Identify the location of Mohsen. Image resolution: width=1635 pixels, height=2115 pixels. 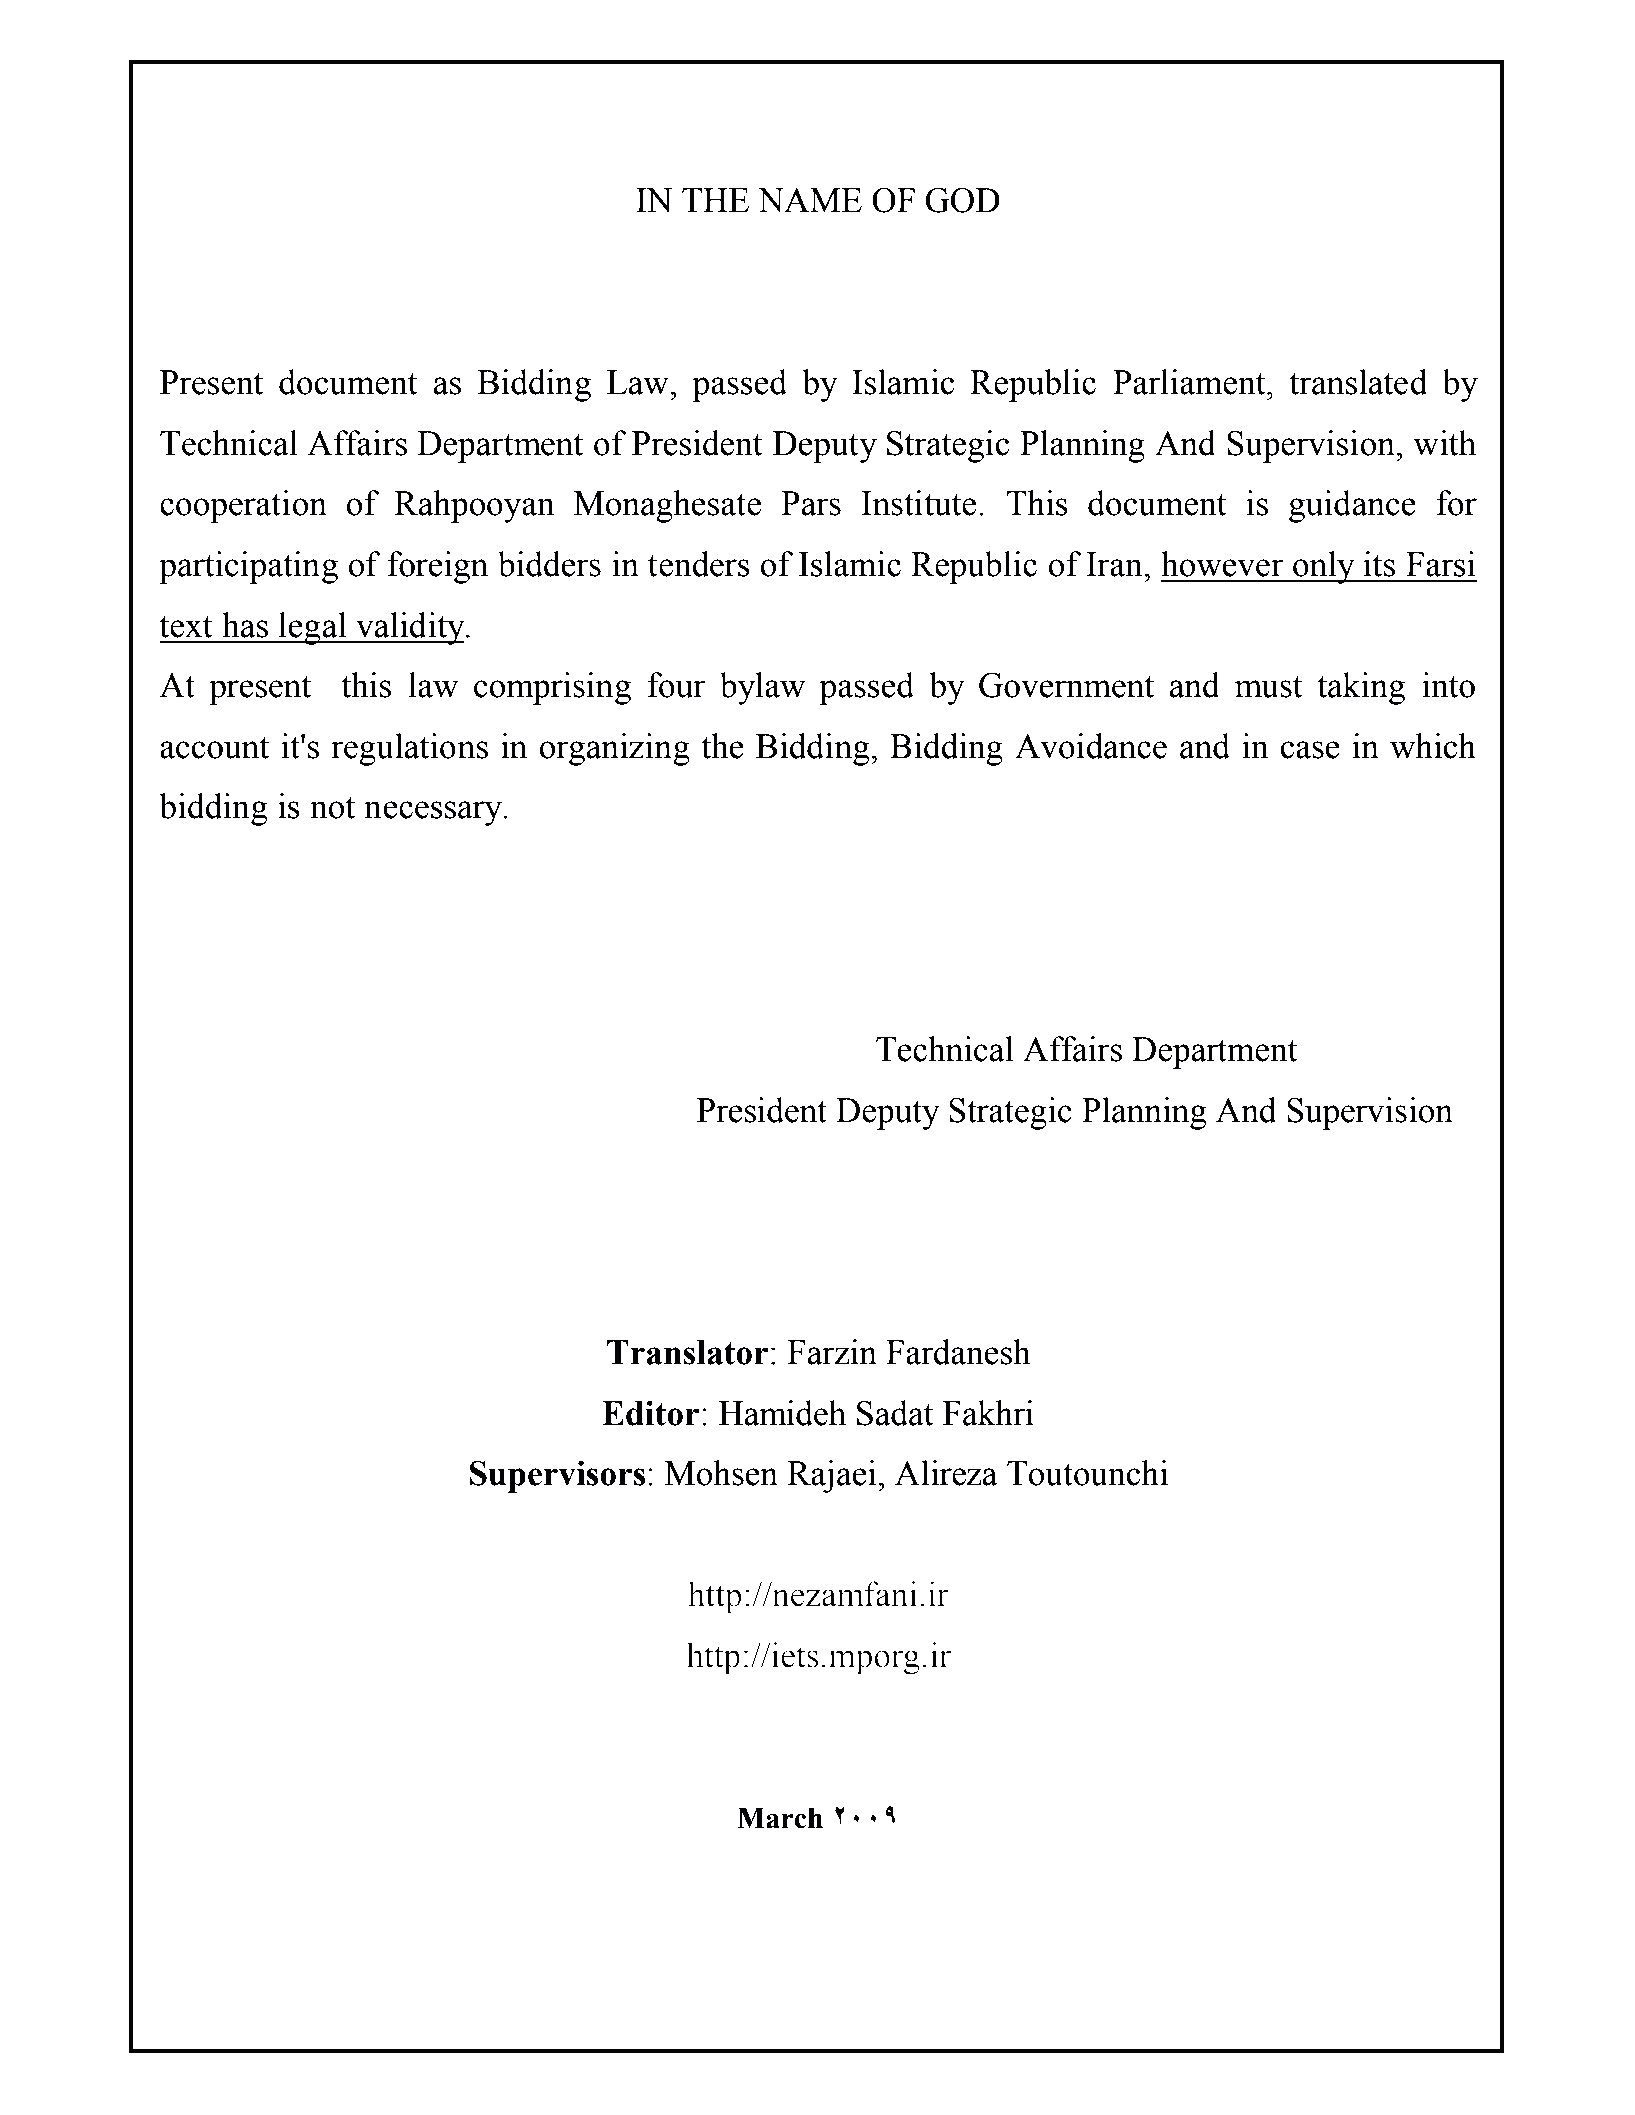
(721, 1473).
